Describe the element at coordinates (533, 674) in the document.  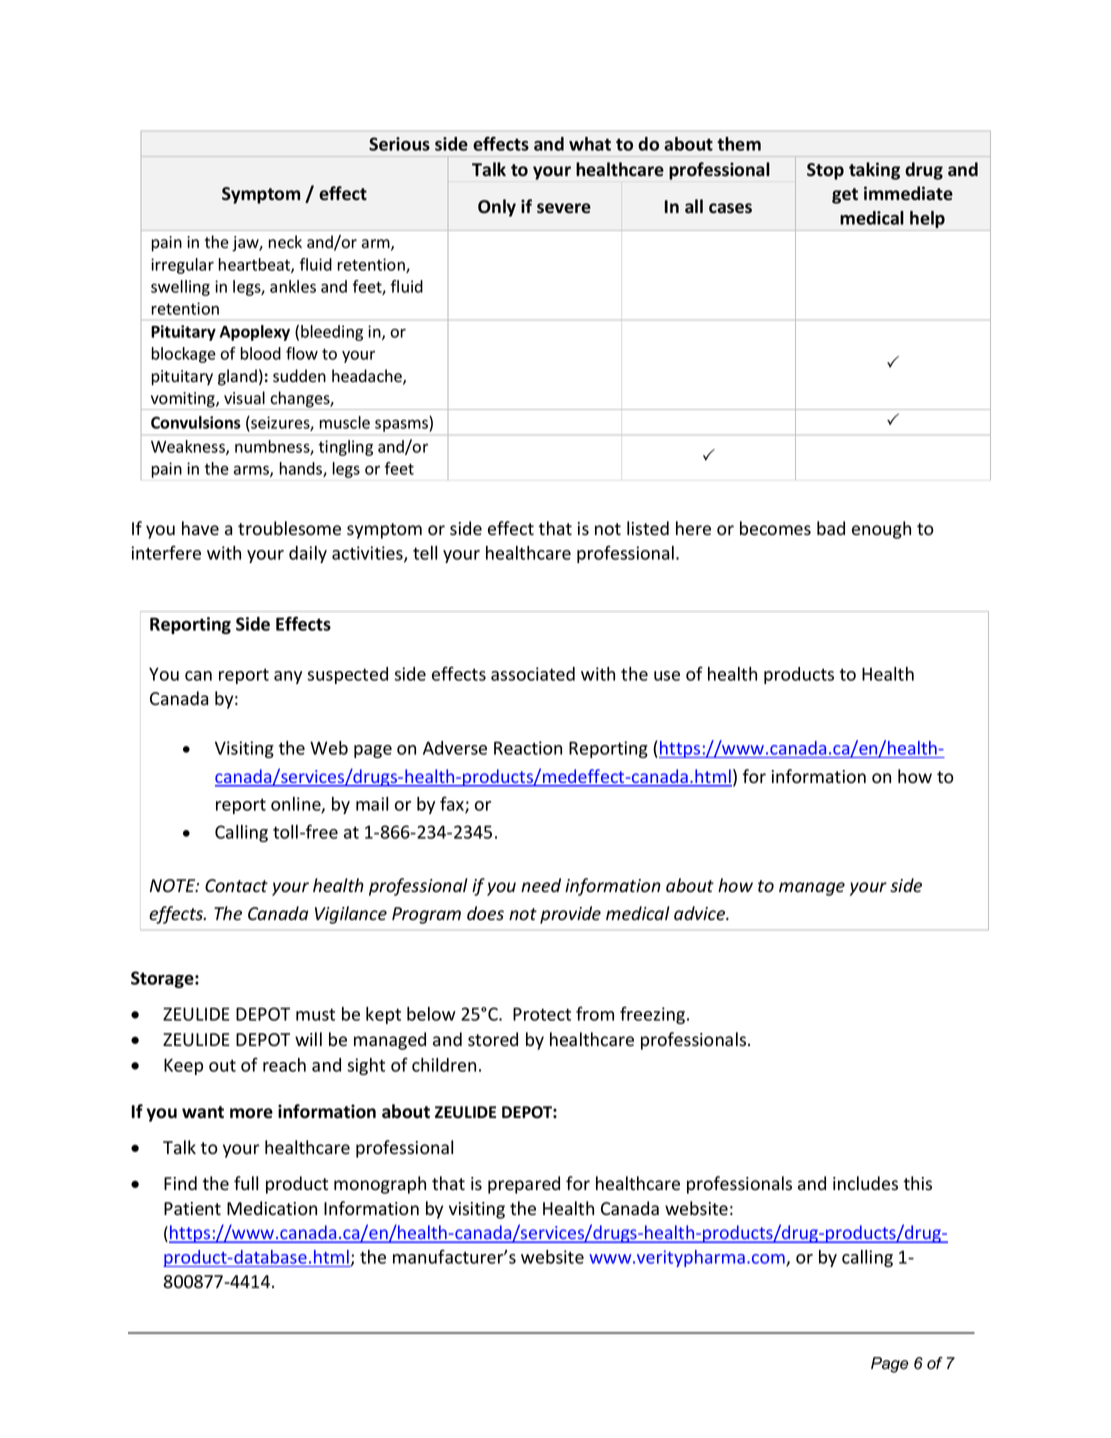
I see `associated` at that location.
